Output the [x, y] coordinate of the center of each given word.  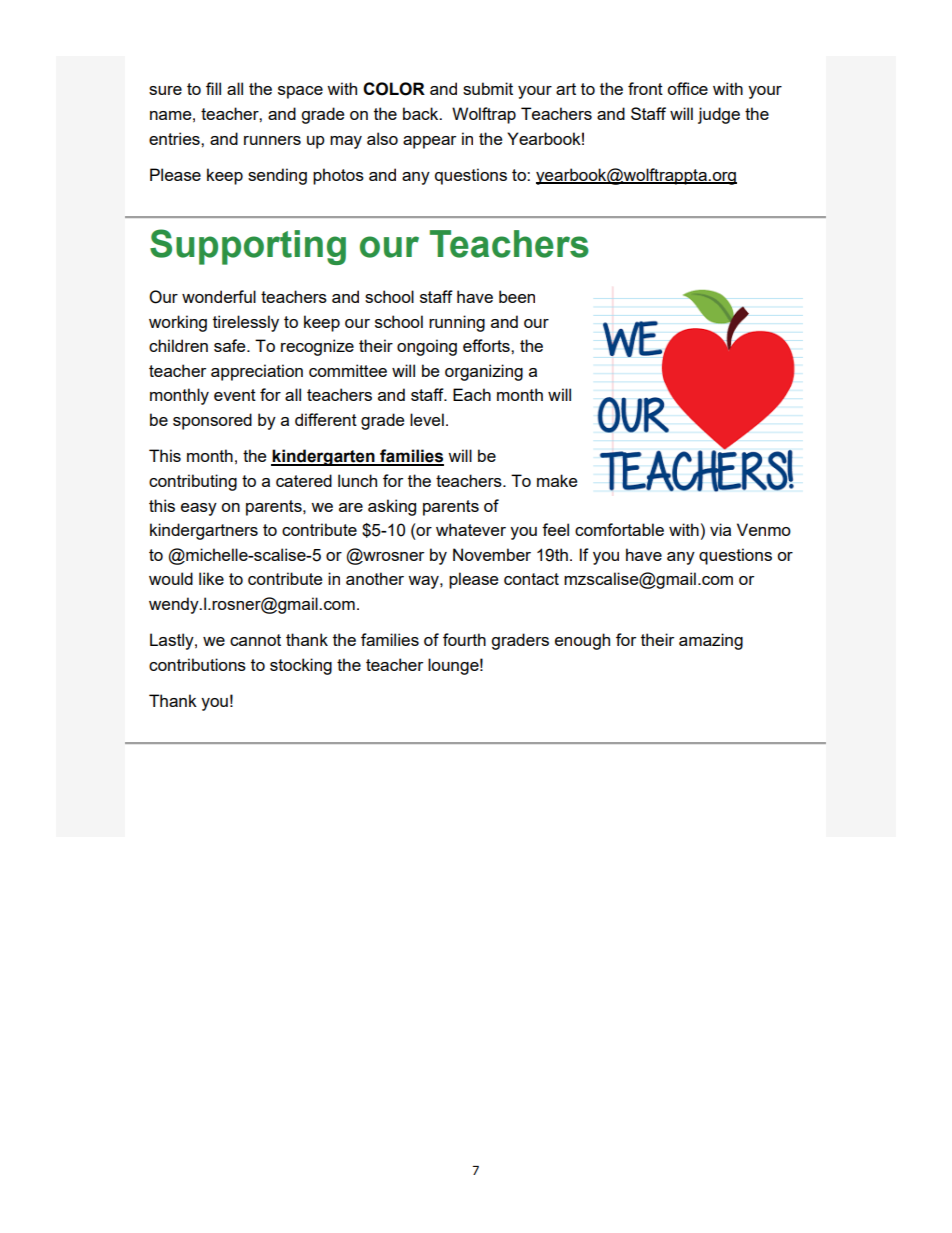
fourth [464, 639]
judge [719, 115]
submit [488, 88]
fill [213, 88]
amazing [711, 641]
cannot [255, 640]
